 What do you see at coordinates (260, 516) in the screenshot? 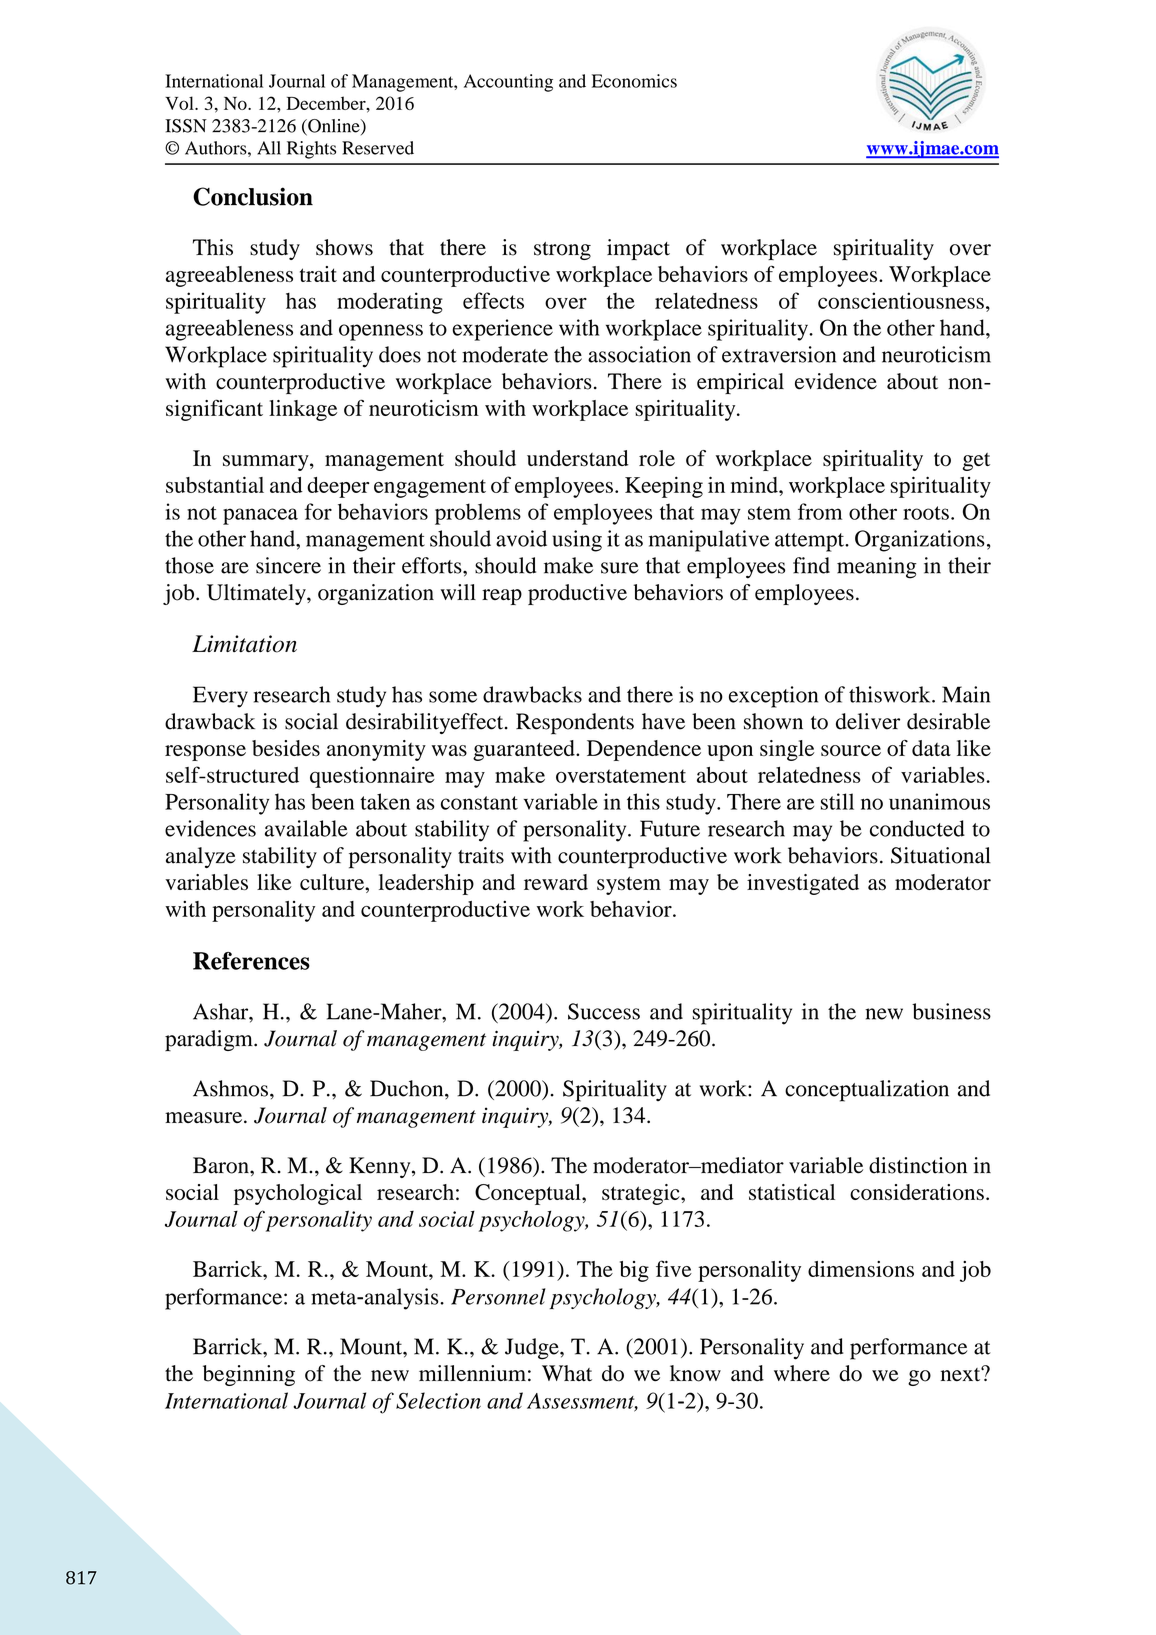
I see `panacea` at bounding box center [260, 516].
